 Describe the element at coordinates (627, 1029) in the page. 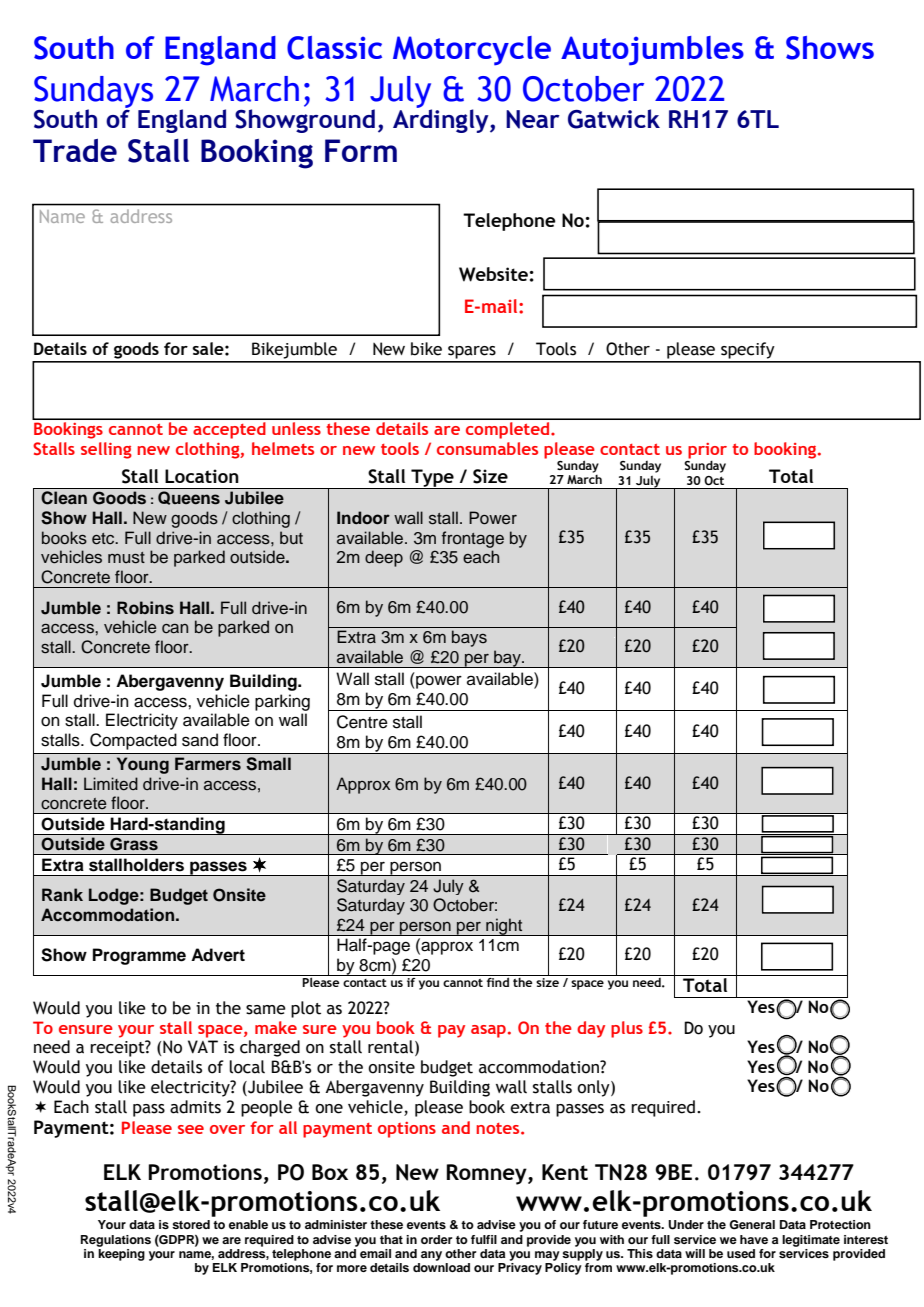

I see `plus` at that location.
